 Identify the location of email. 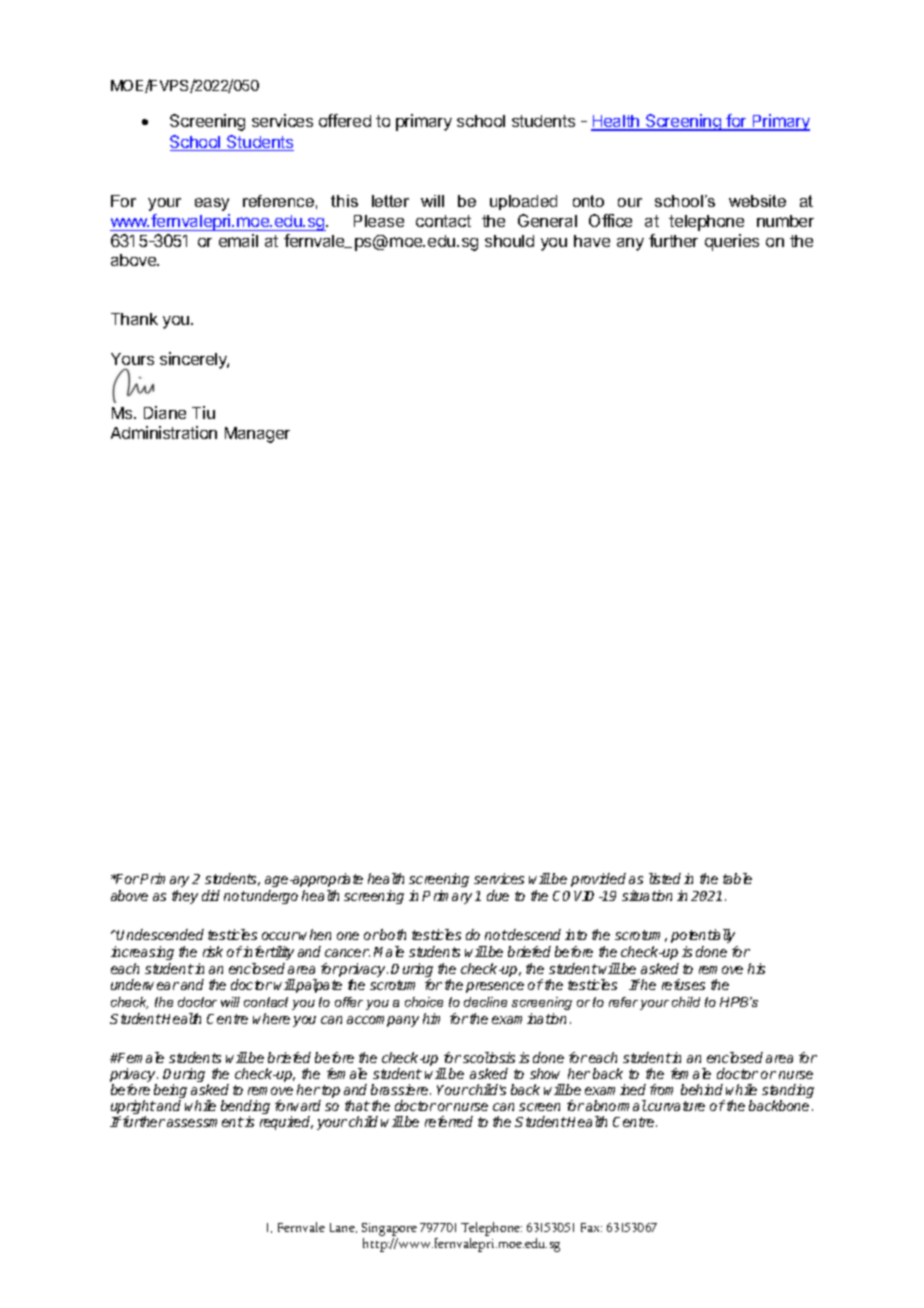
(238, 240).
